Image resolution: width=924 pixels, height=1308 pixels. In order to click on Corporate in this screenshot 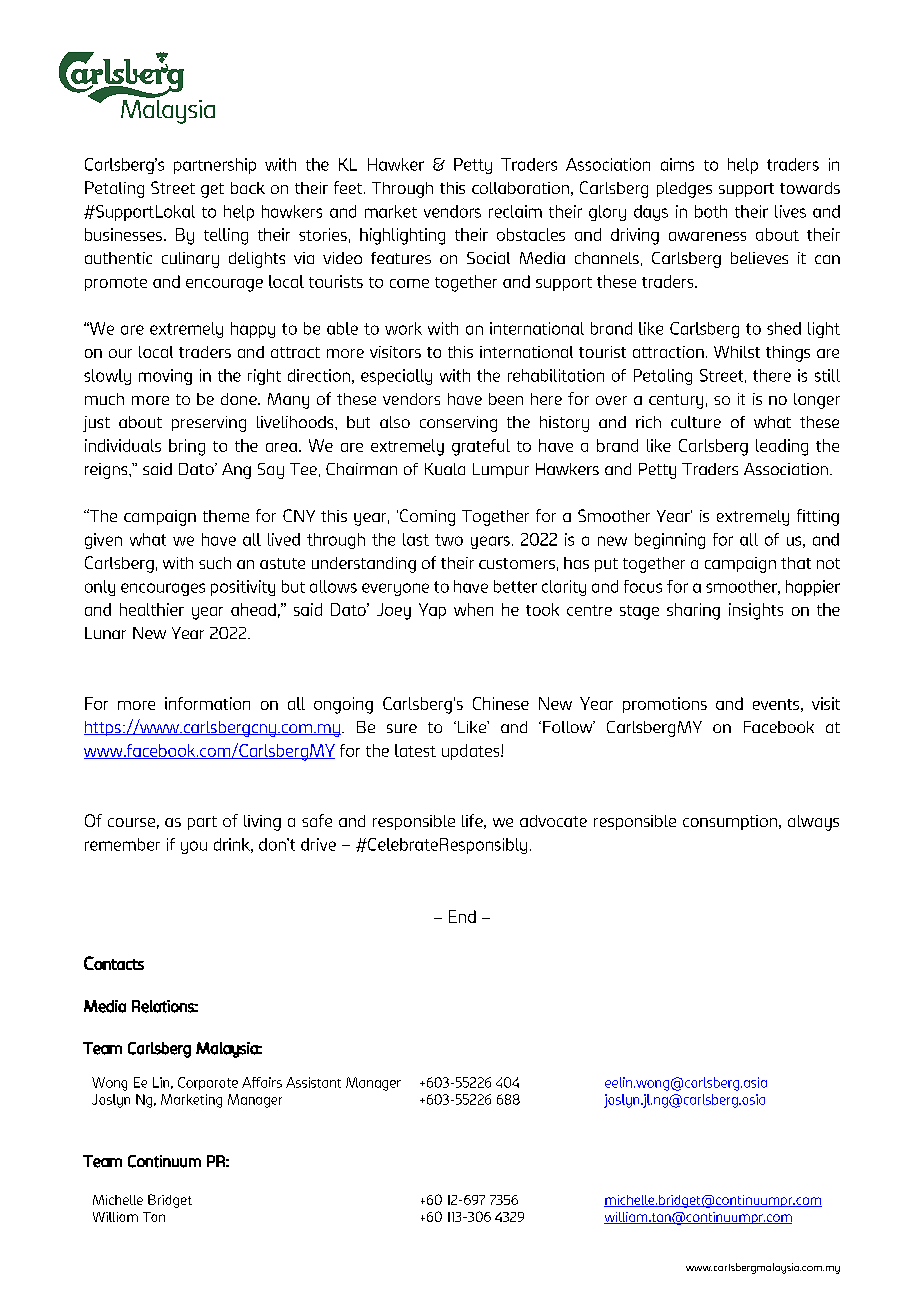, I will do `click(208, 1083)`.
